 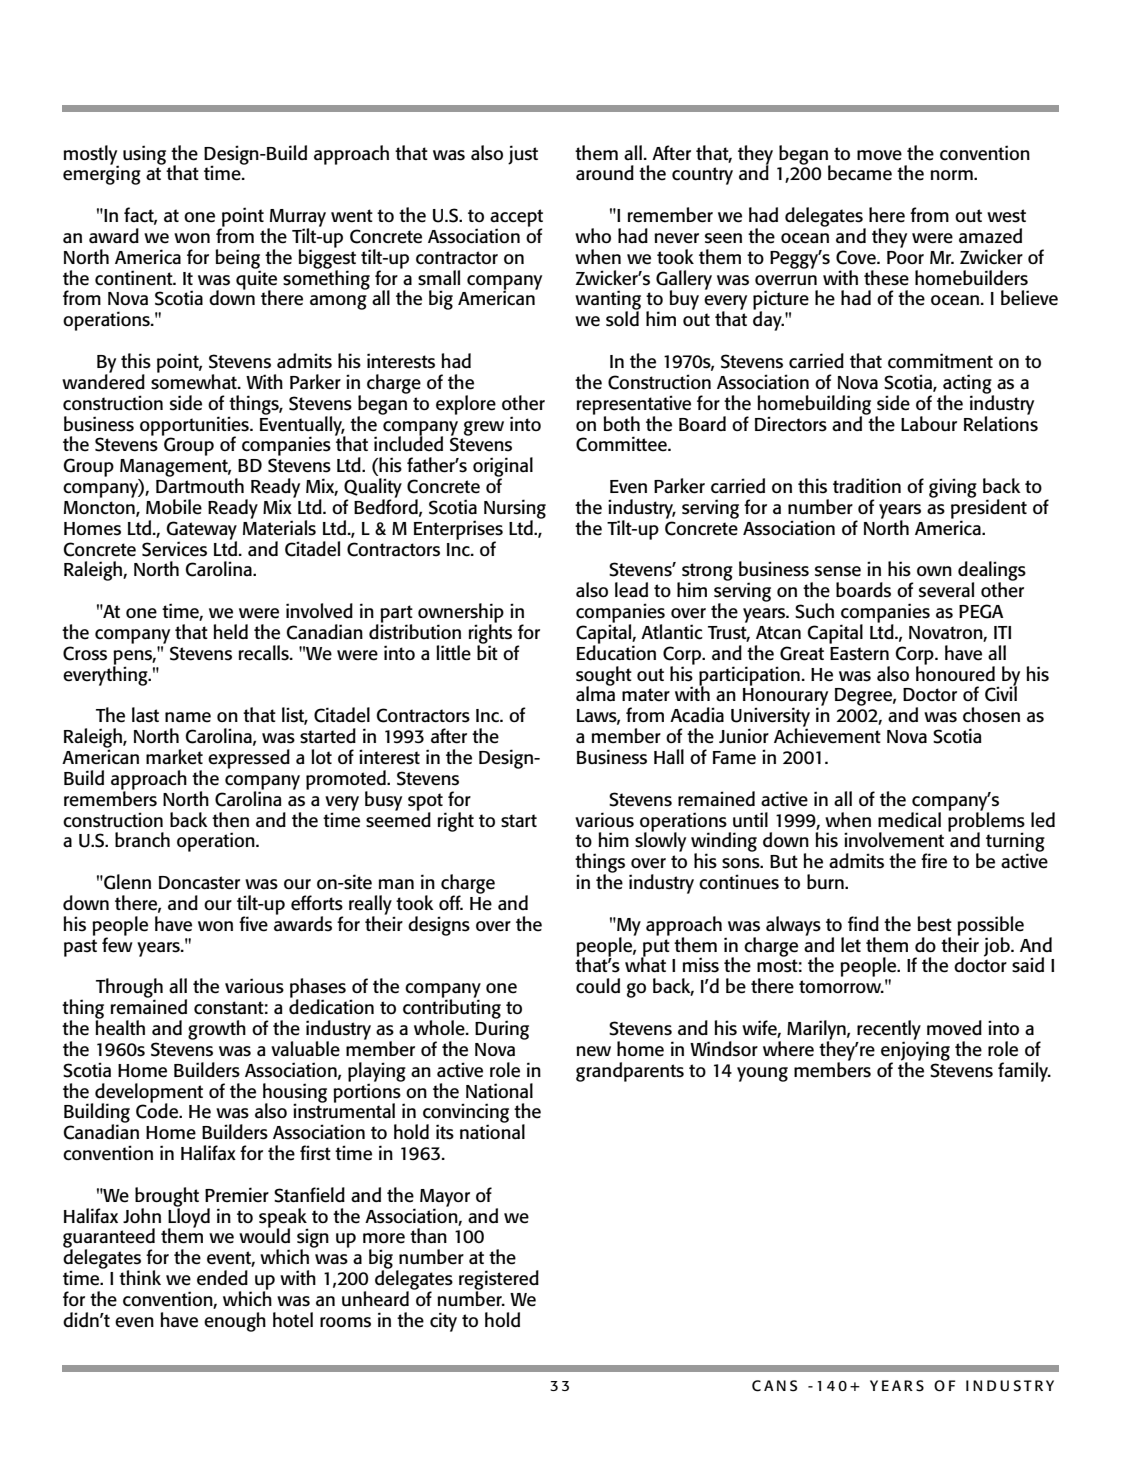 What do you see at coordinates (946, 590) in the page?
I see `several` at bounding box center [946, 590].
